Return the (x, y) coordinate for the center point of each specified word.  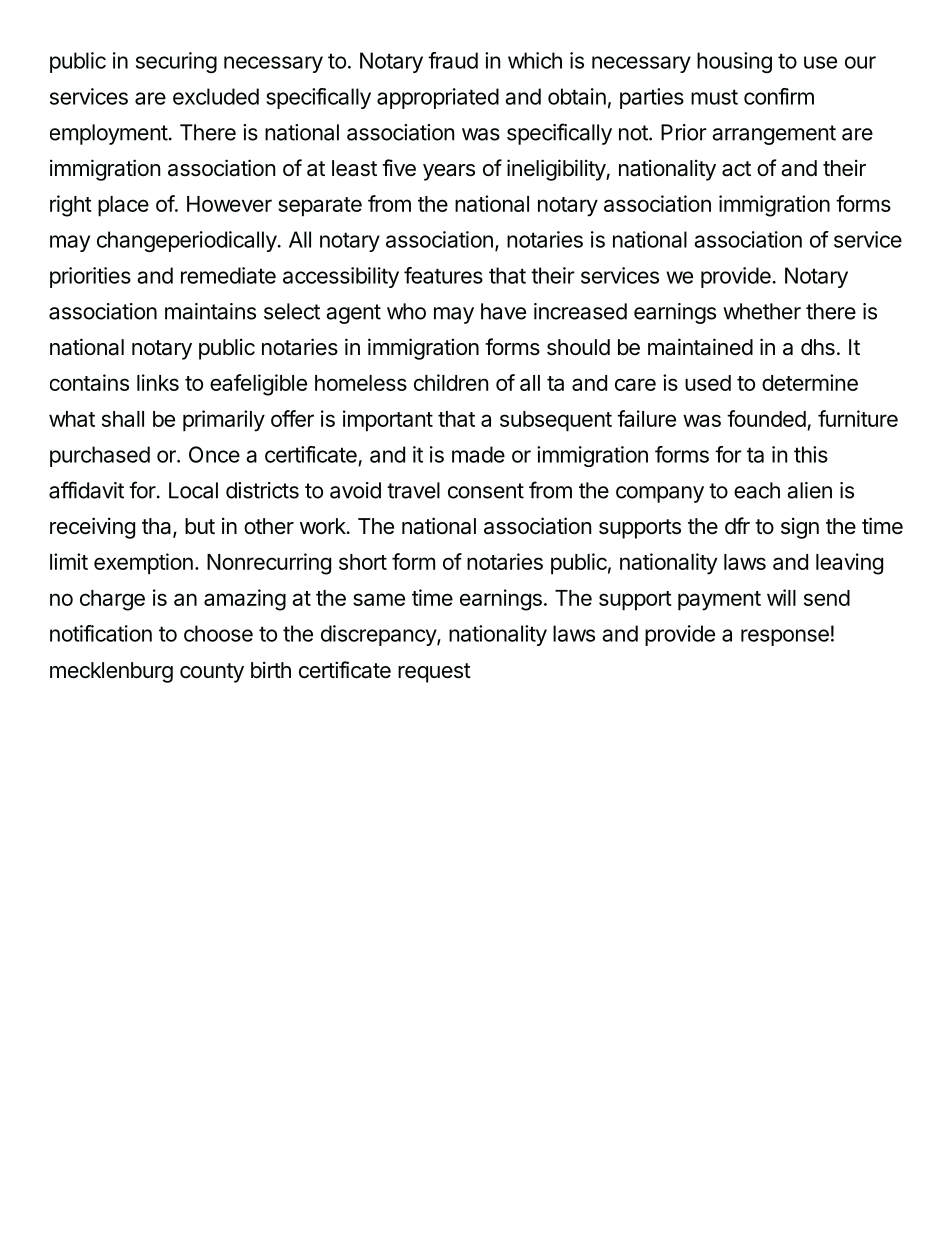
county (212, 673)
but (200, 526)
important (388, 421)
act (736, 169)
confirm (779, 96)
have (503, 311)
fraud (453, 60)
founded (766, 418)
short (363, 562)
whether (762, 311)
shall (123, 419)
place (123, 206)
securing (176, 62)
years (449, 172)
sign (800, 528)
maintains (210, 311)
